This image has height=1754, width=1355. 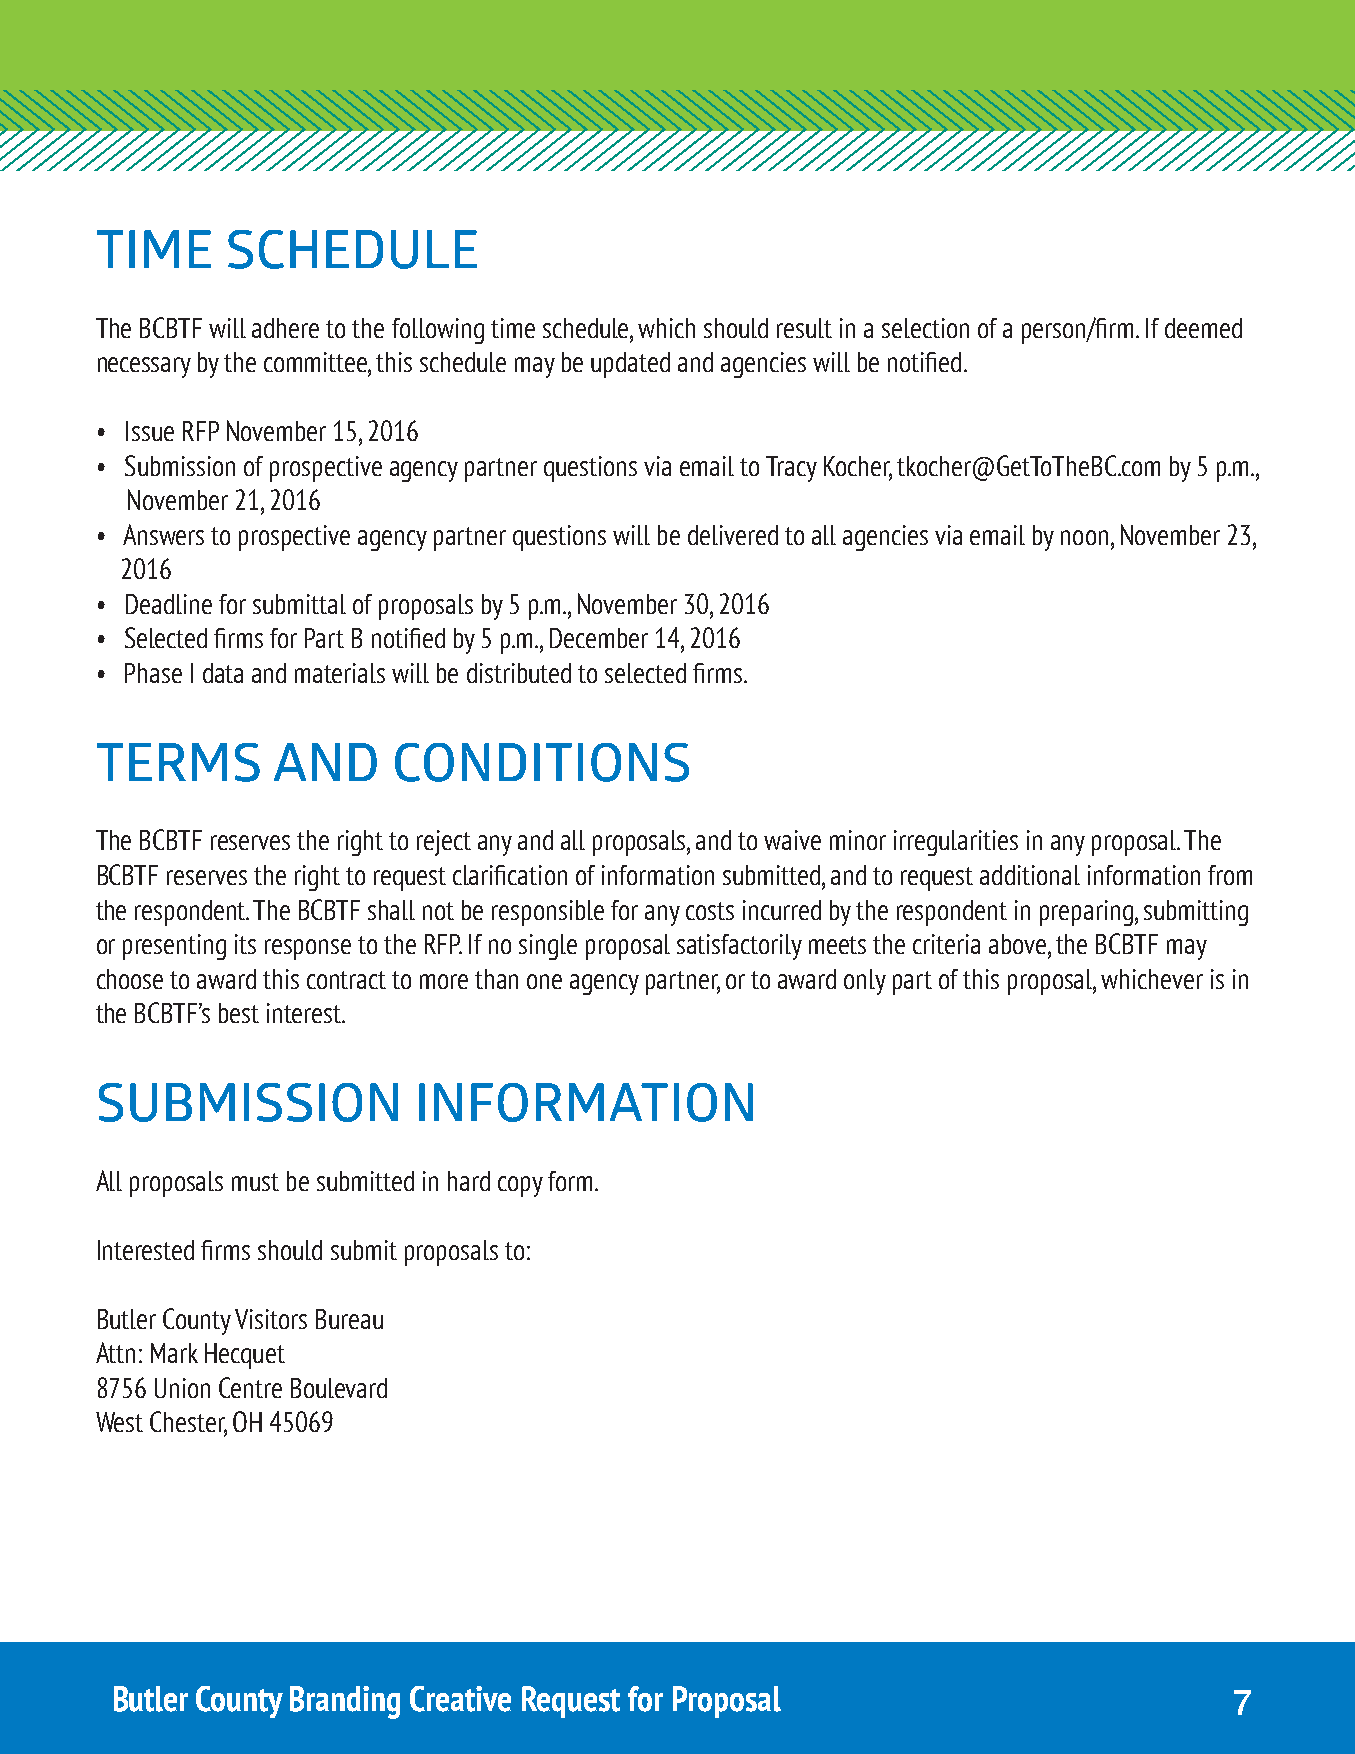 What do you see at coordinates (178, 762) in the image?
I see `TERMS` at bounding box center [178, 762].
